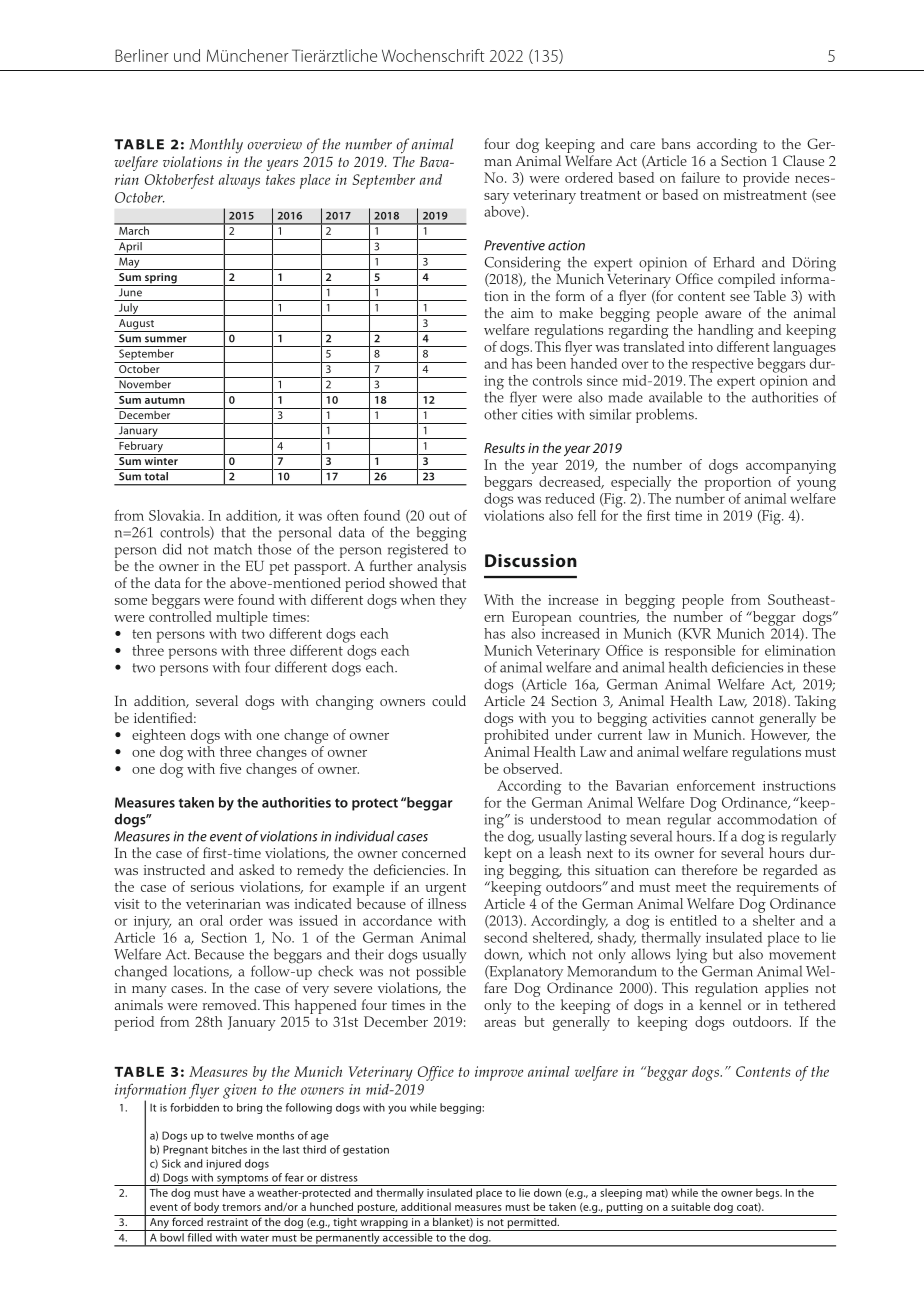 The width and height of the screenshot is (924, 1308). I want to click on Monthly, so click(216, 145).
